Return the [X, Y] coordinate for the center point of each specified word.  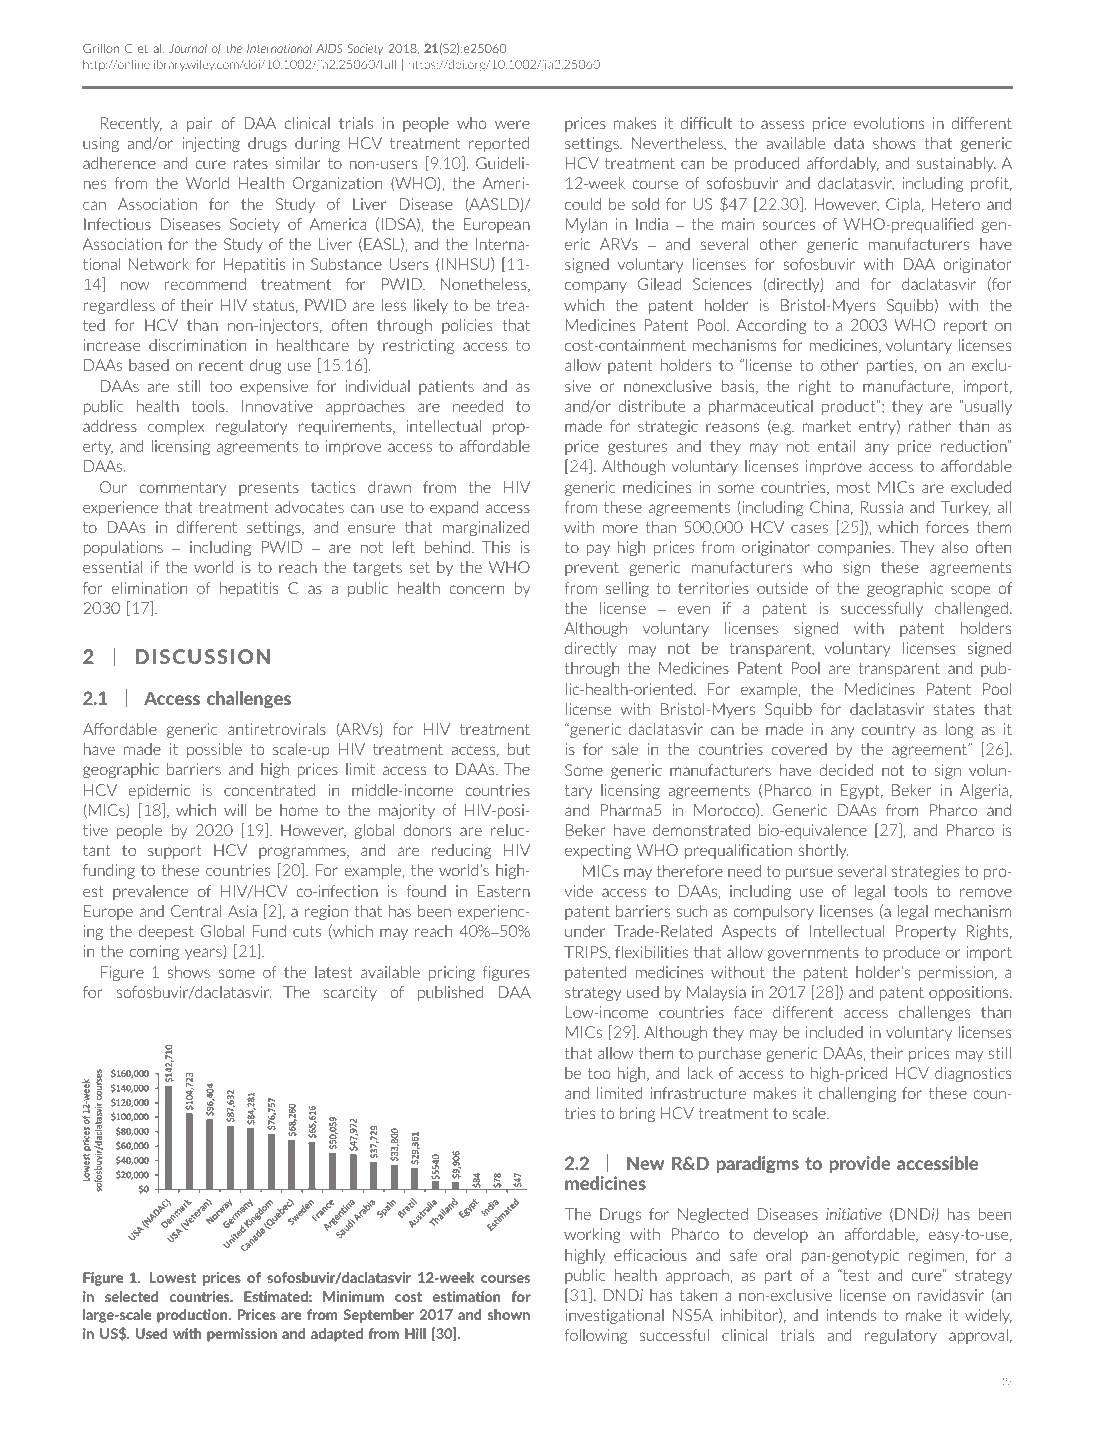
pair [200, 124]
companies [855, 548]
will [235, 810]
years [204, 954]
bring [637, 1114]
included [834, 1032]
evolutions [889, 123]
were [512, 124]
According [771, 326]
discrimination [197, 345]
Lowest [173, 1277]
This [496, 547]
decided [846, 770]
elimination [149, 588]
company [596, 287]
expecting [598, 851]
